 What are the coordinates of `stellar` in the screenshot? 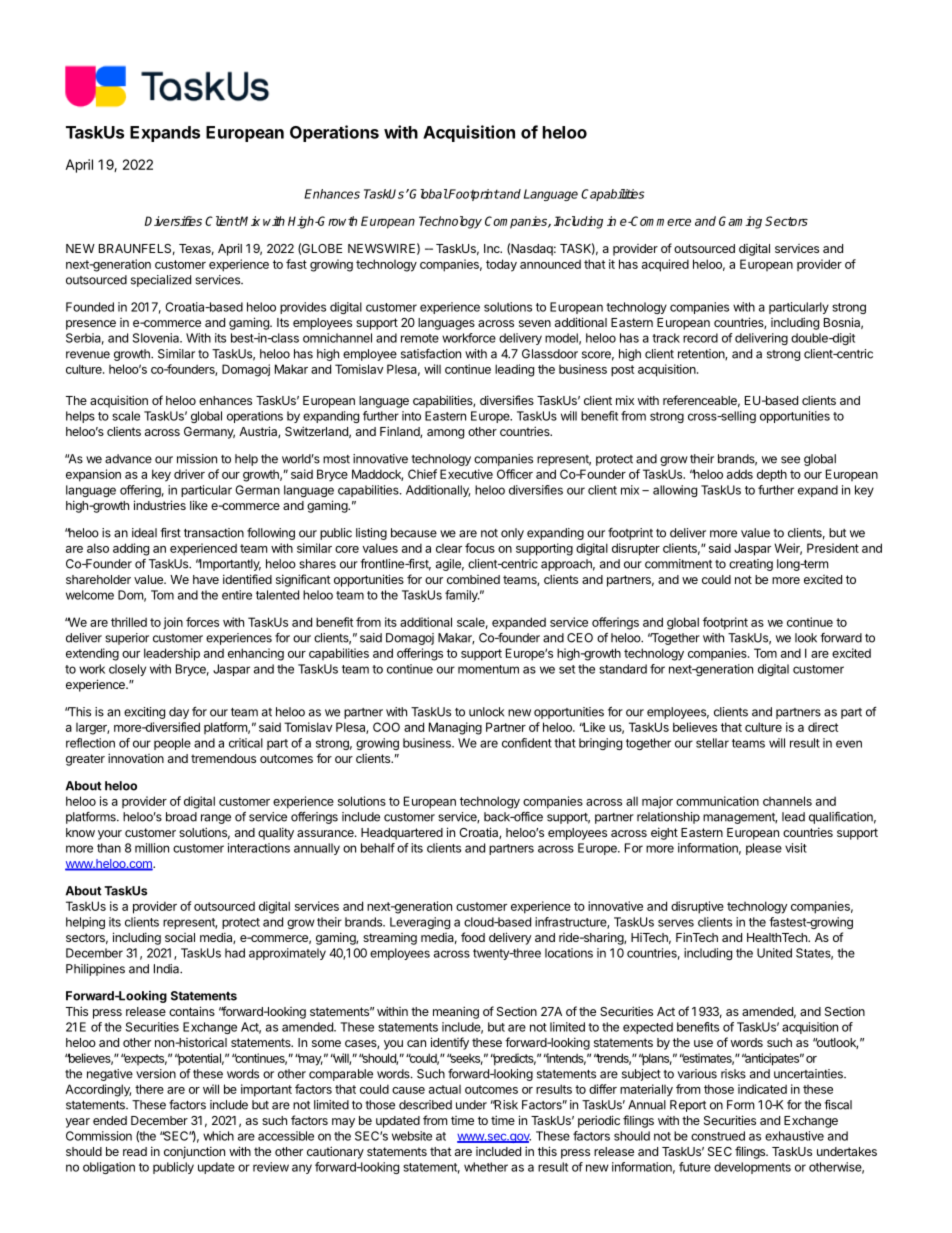 It's located at (712, 743).
